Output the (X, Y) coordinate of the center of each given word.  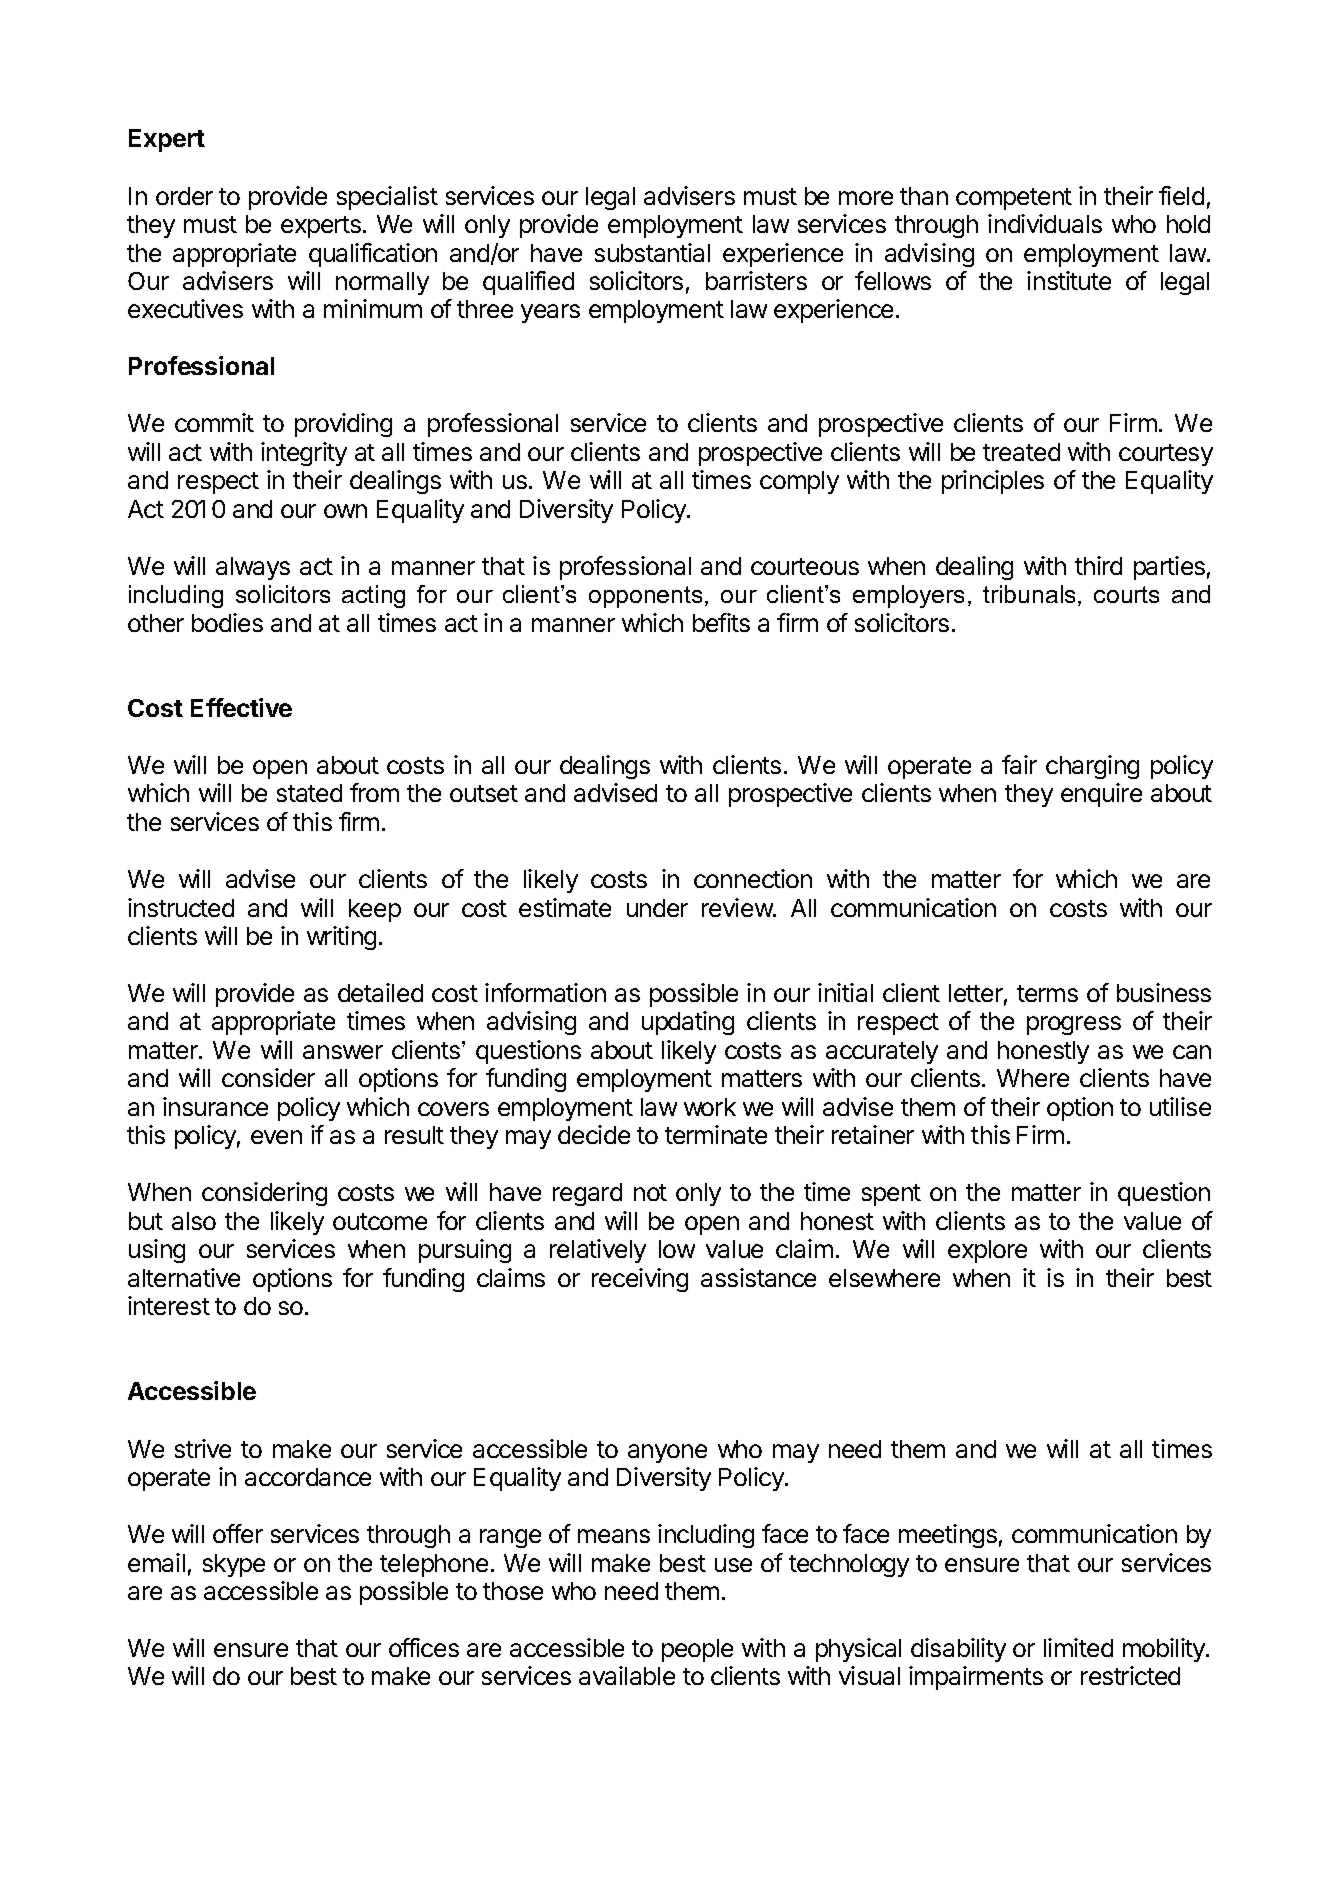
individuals (1045, 223)
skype (234, 1565)
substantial (652, 252)
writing (341, 938)
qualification (373, 255)
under (657, 908)
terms (1047, 993)
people (697, 1650)
